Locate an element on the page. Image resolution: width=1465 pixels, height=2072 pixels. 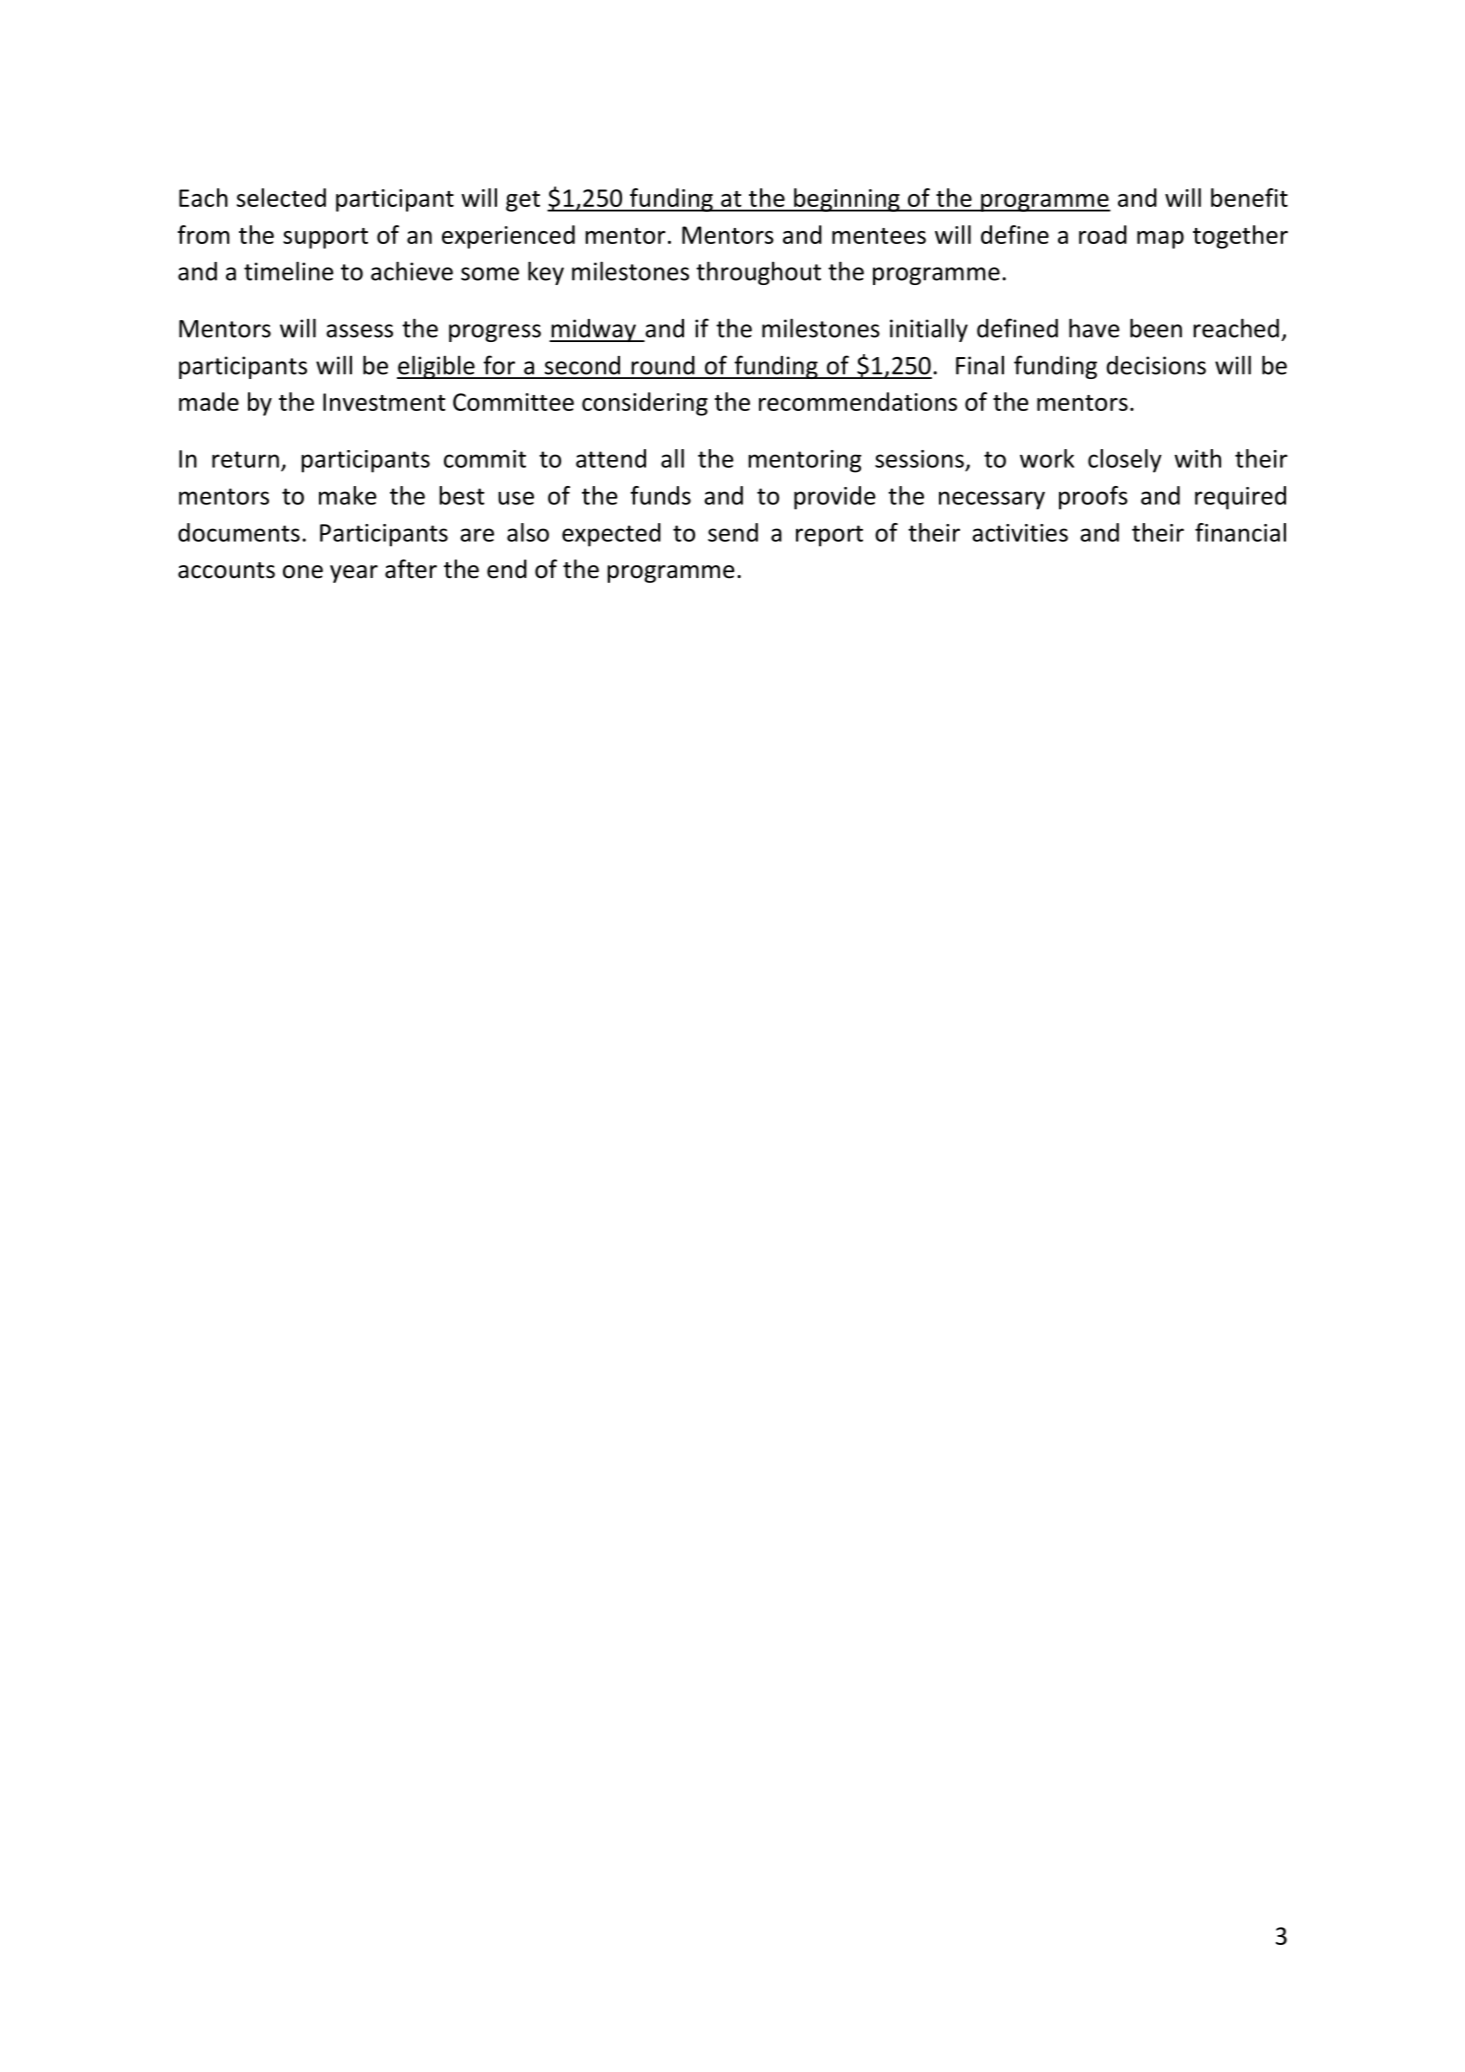
benefit is located at coordinates (1249, 197).
